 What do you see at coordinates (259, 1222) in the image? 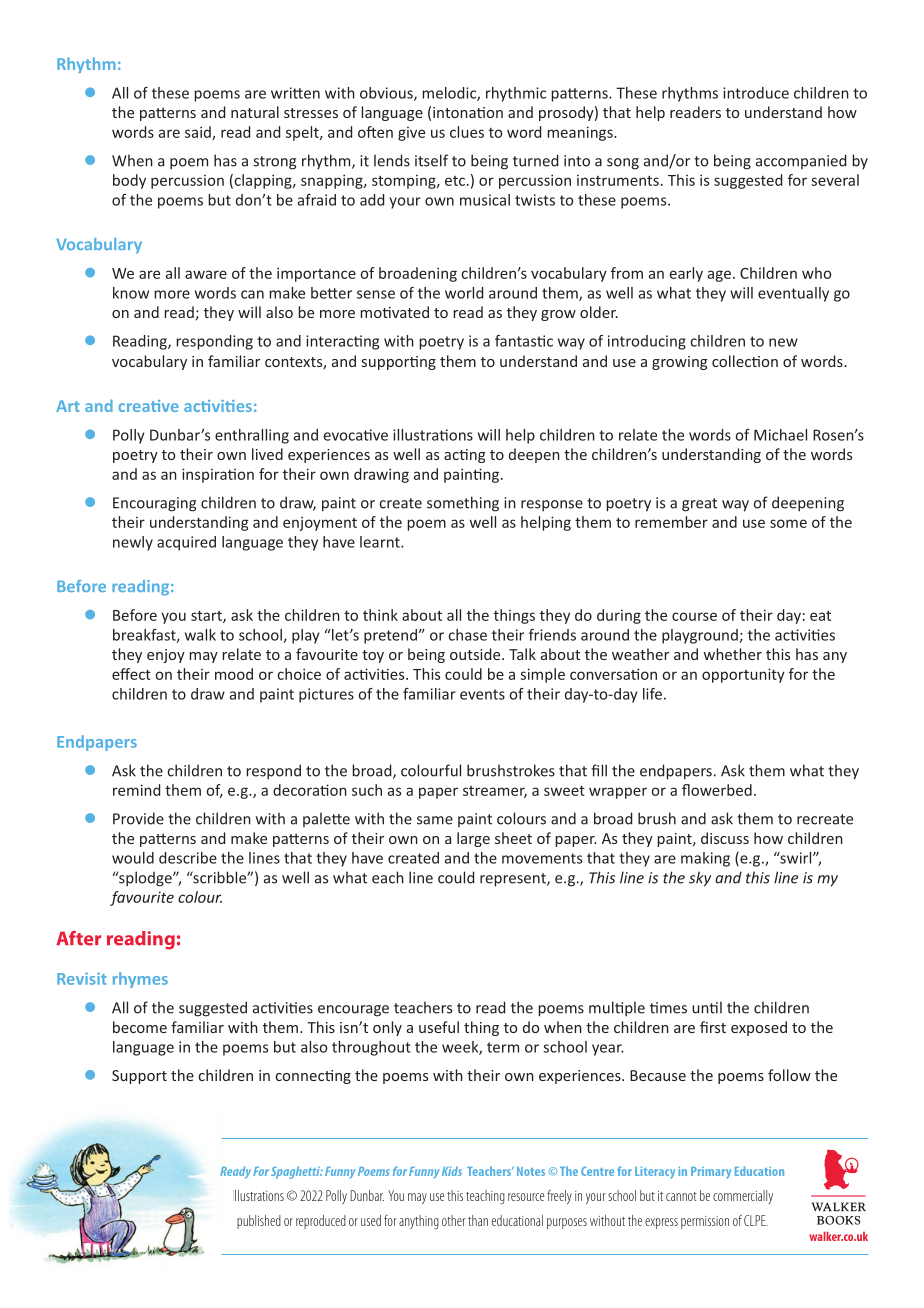
I see `published` at bounding box center [259, 1222].
